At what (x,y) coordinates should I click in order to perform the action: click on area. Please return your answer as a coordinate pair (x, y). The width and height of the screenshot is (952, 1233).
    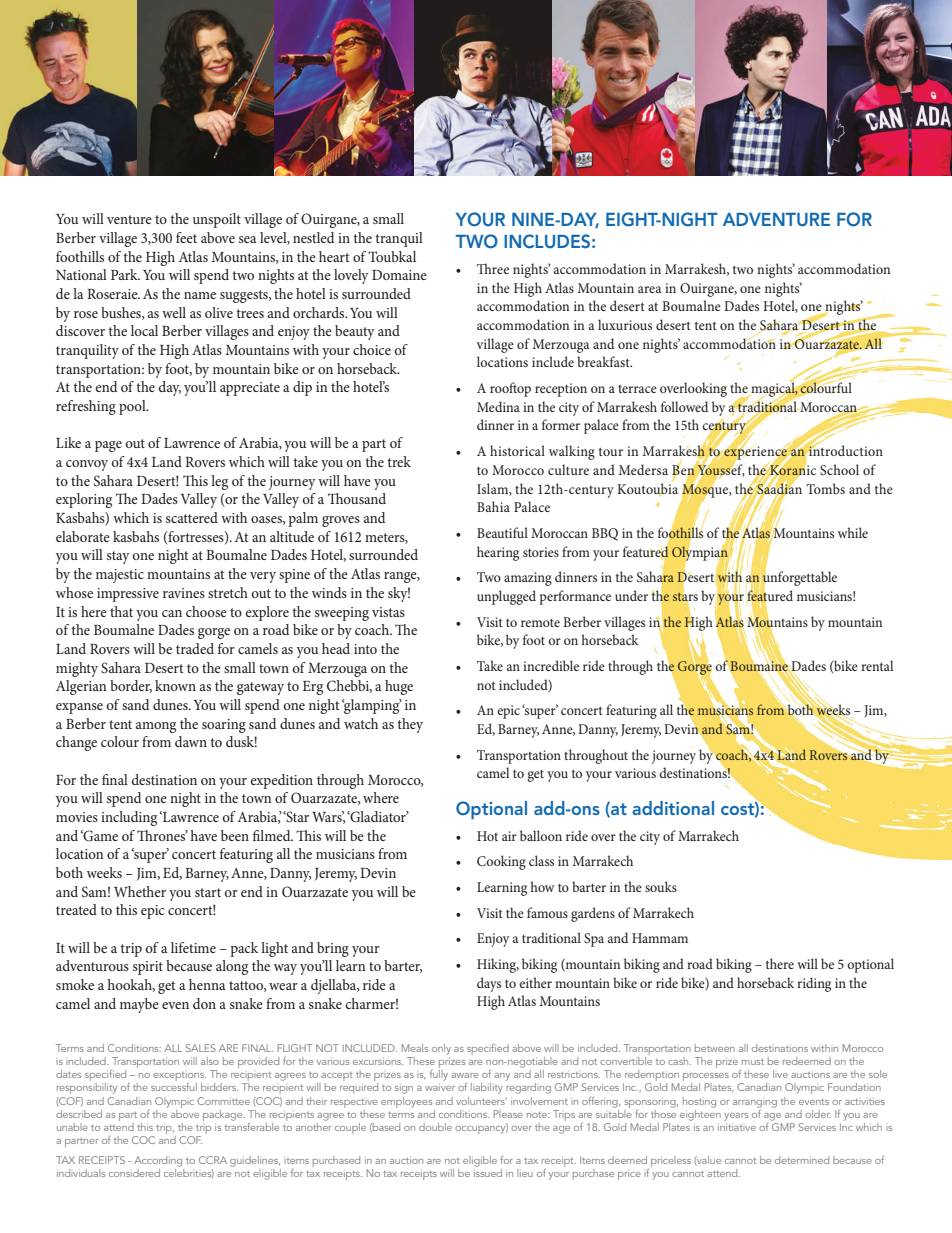
    Looking at the image, I should click on (650, 289).
